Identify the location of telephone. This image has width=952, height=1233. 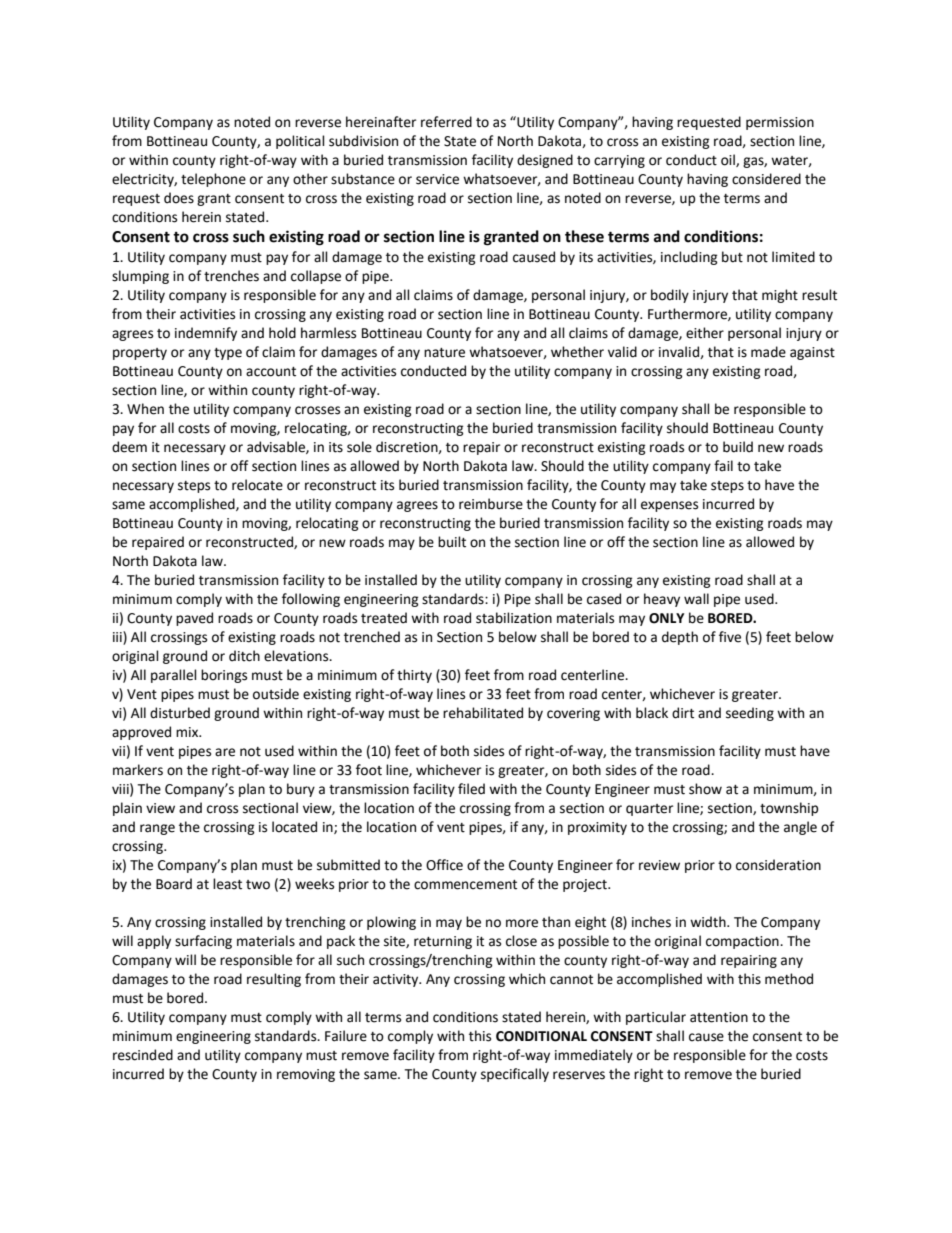
(213, 180).
